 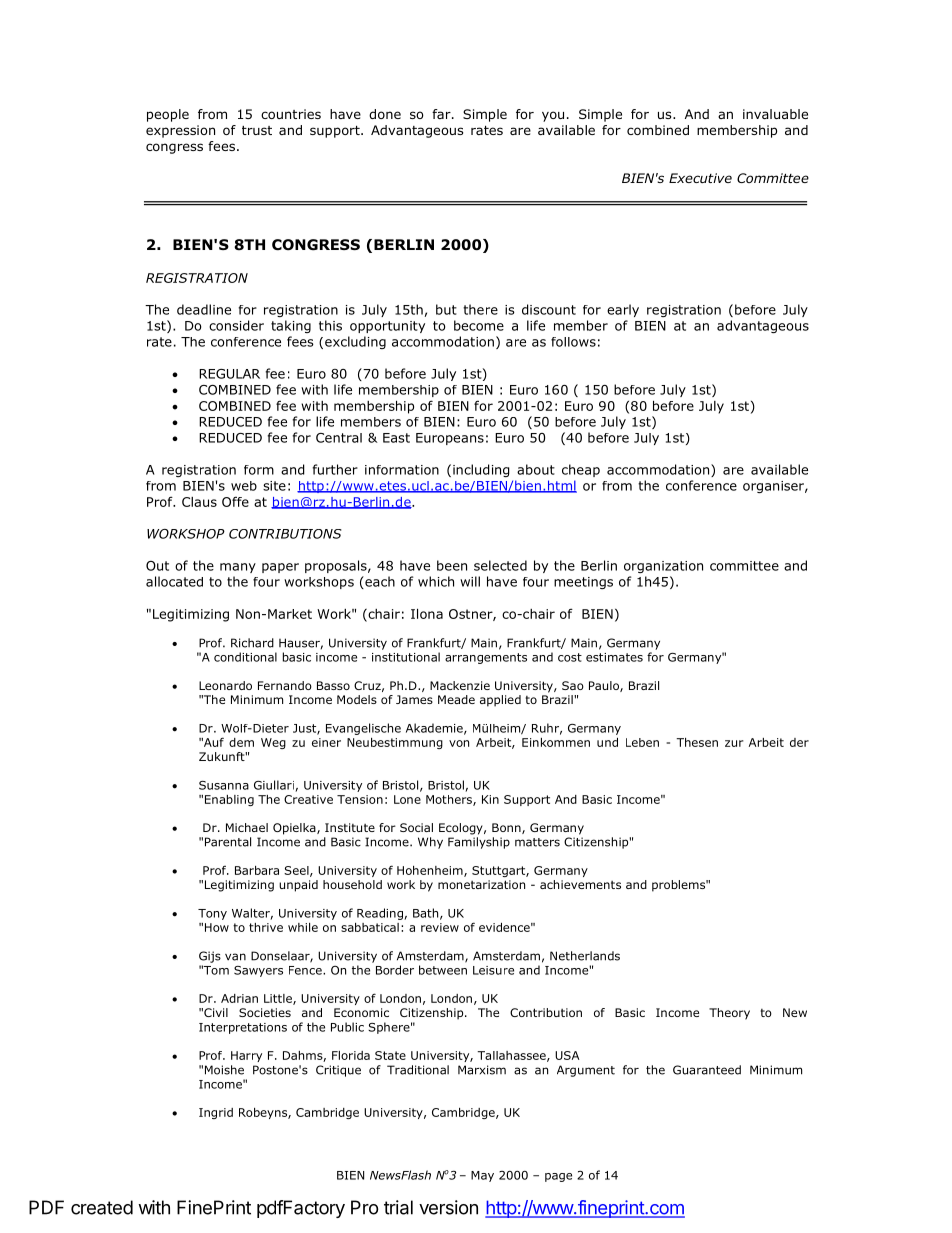 What do you see at coordinates (481, 470) in the screenshot?
I see `including` at bounding box center [481, 470].
